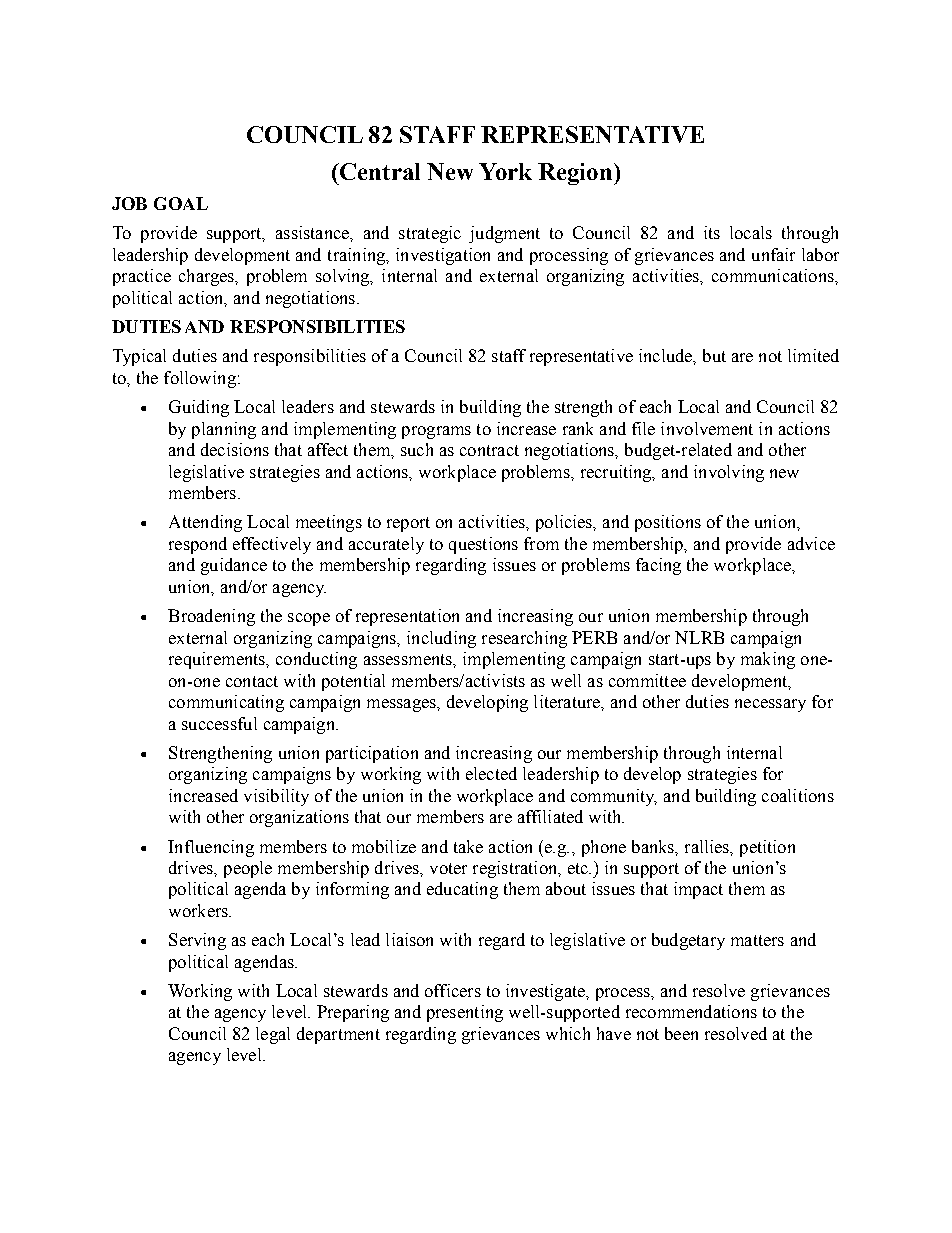  I want to click on NLRB, so click(699, 637).
